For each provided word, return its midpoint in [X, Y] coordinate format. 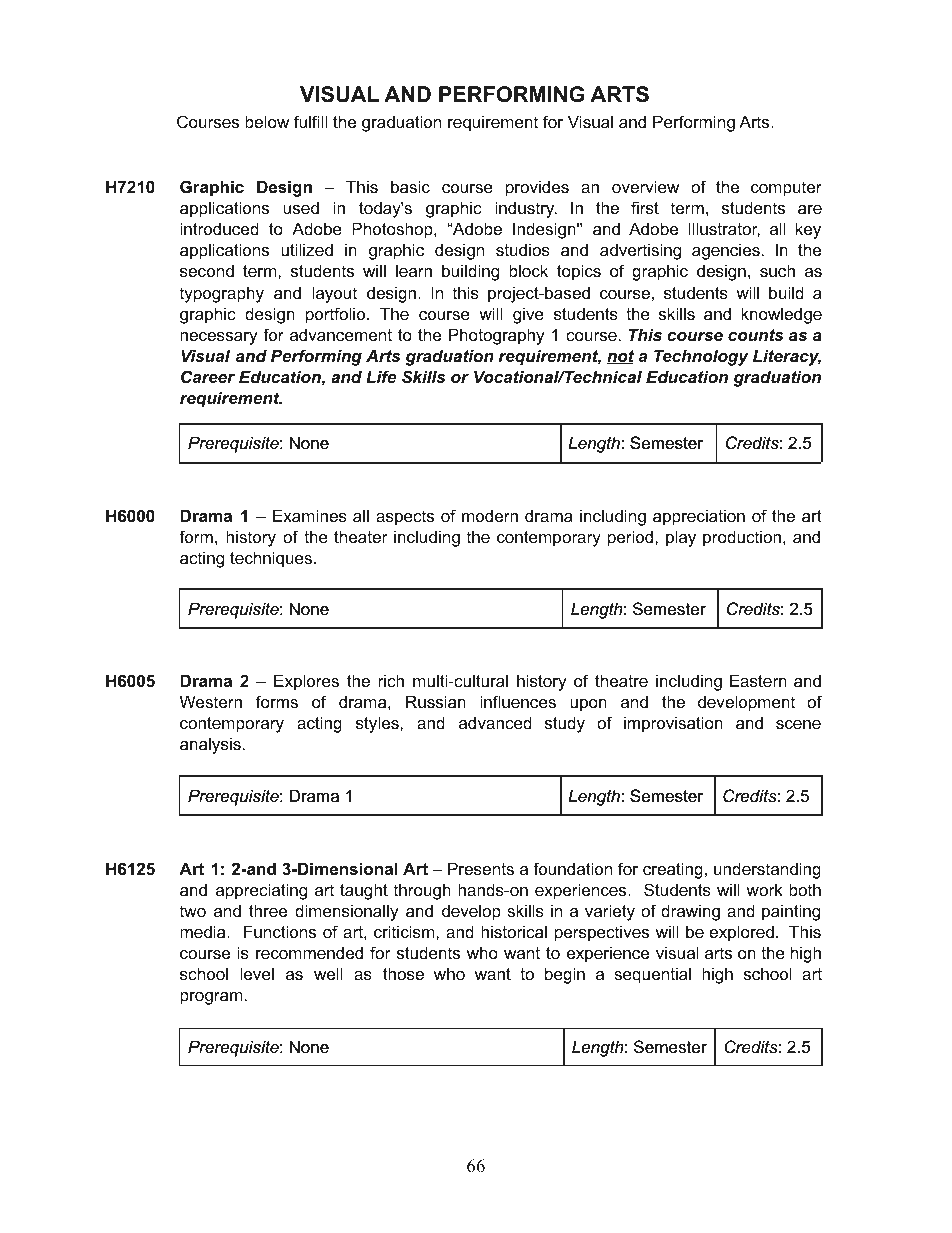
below [267, 121]
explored [741, 933]
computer [786, 189]
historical [514, 931]
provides [537, 188]
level [257, 973]
